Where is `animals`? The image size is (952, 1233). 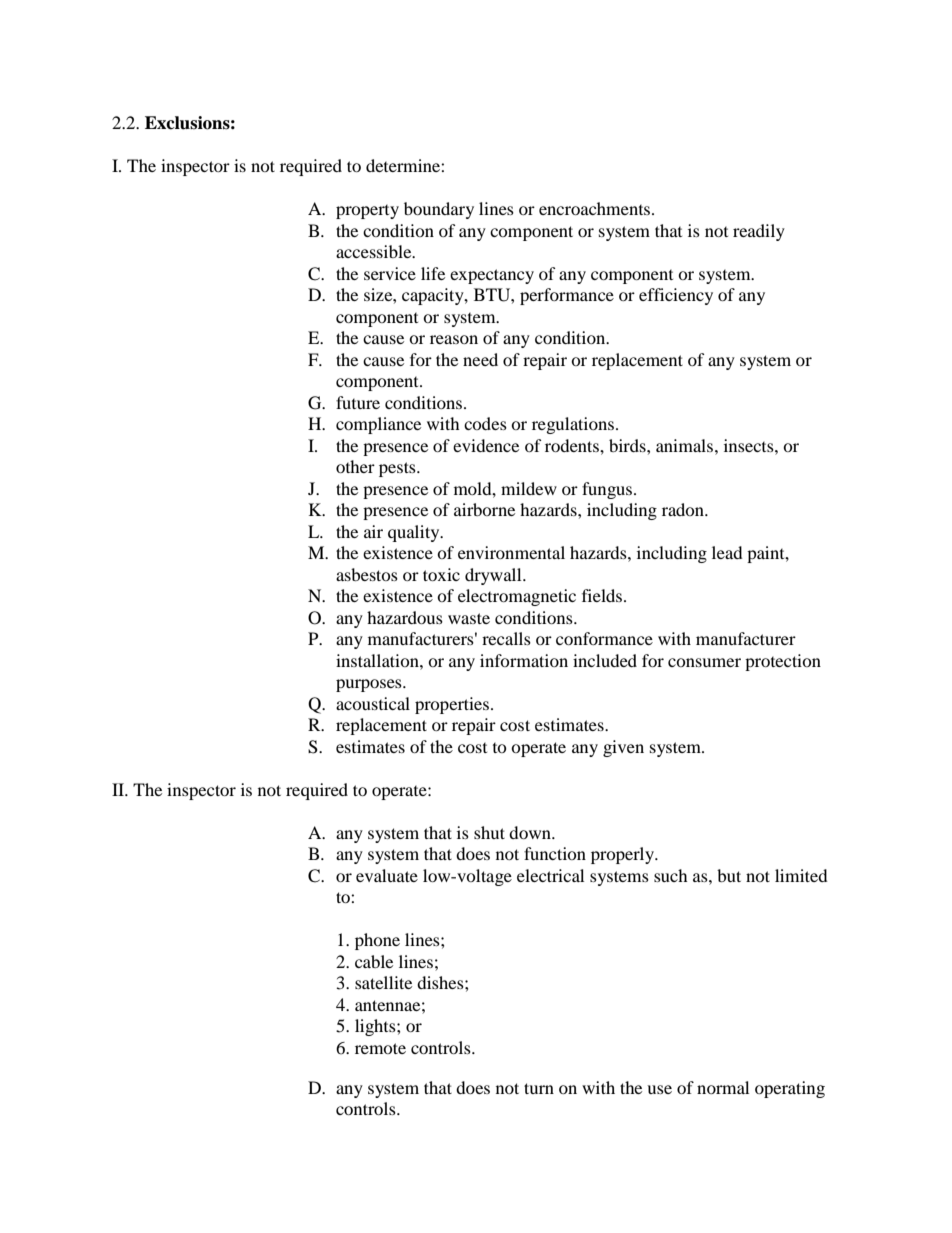
animals is located at coordinates (684, 445).
